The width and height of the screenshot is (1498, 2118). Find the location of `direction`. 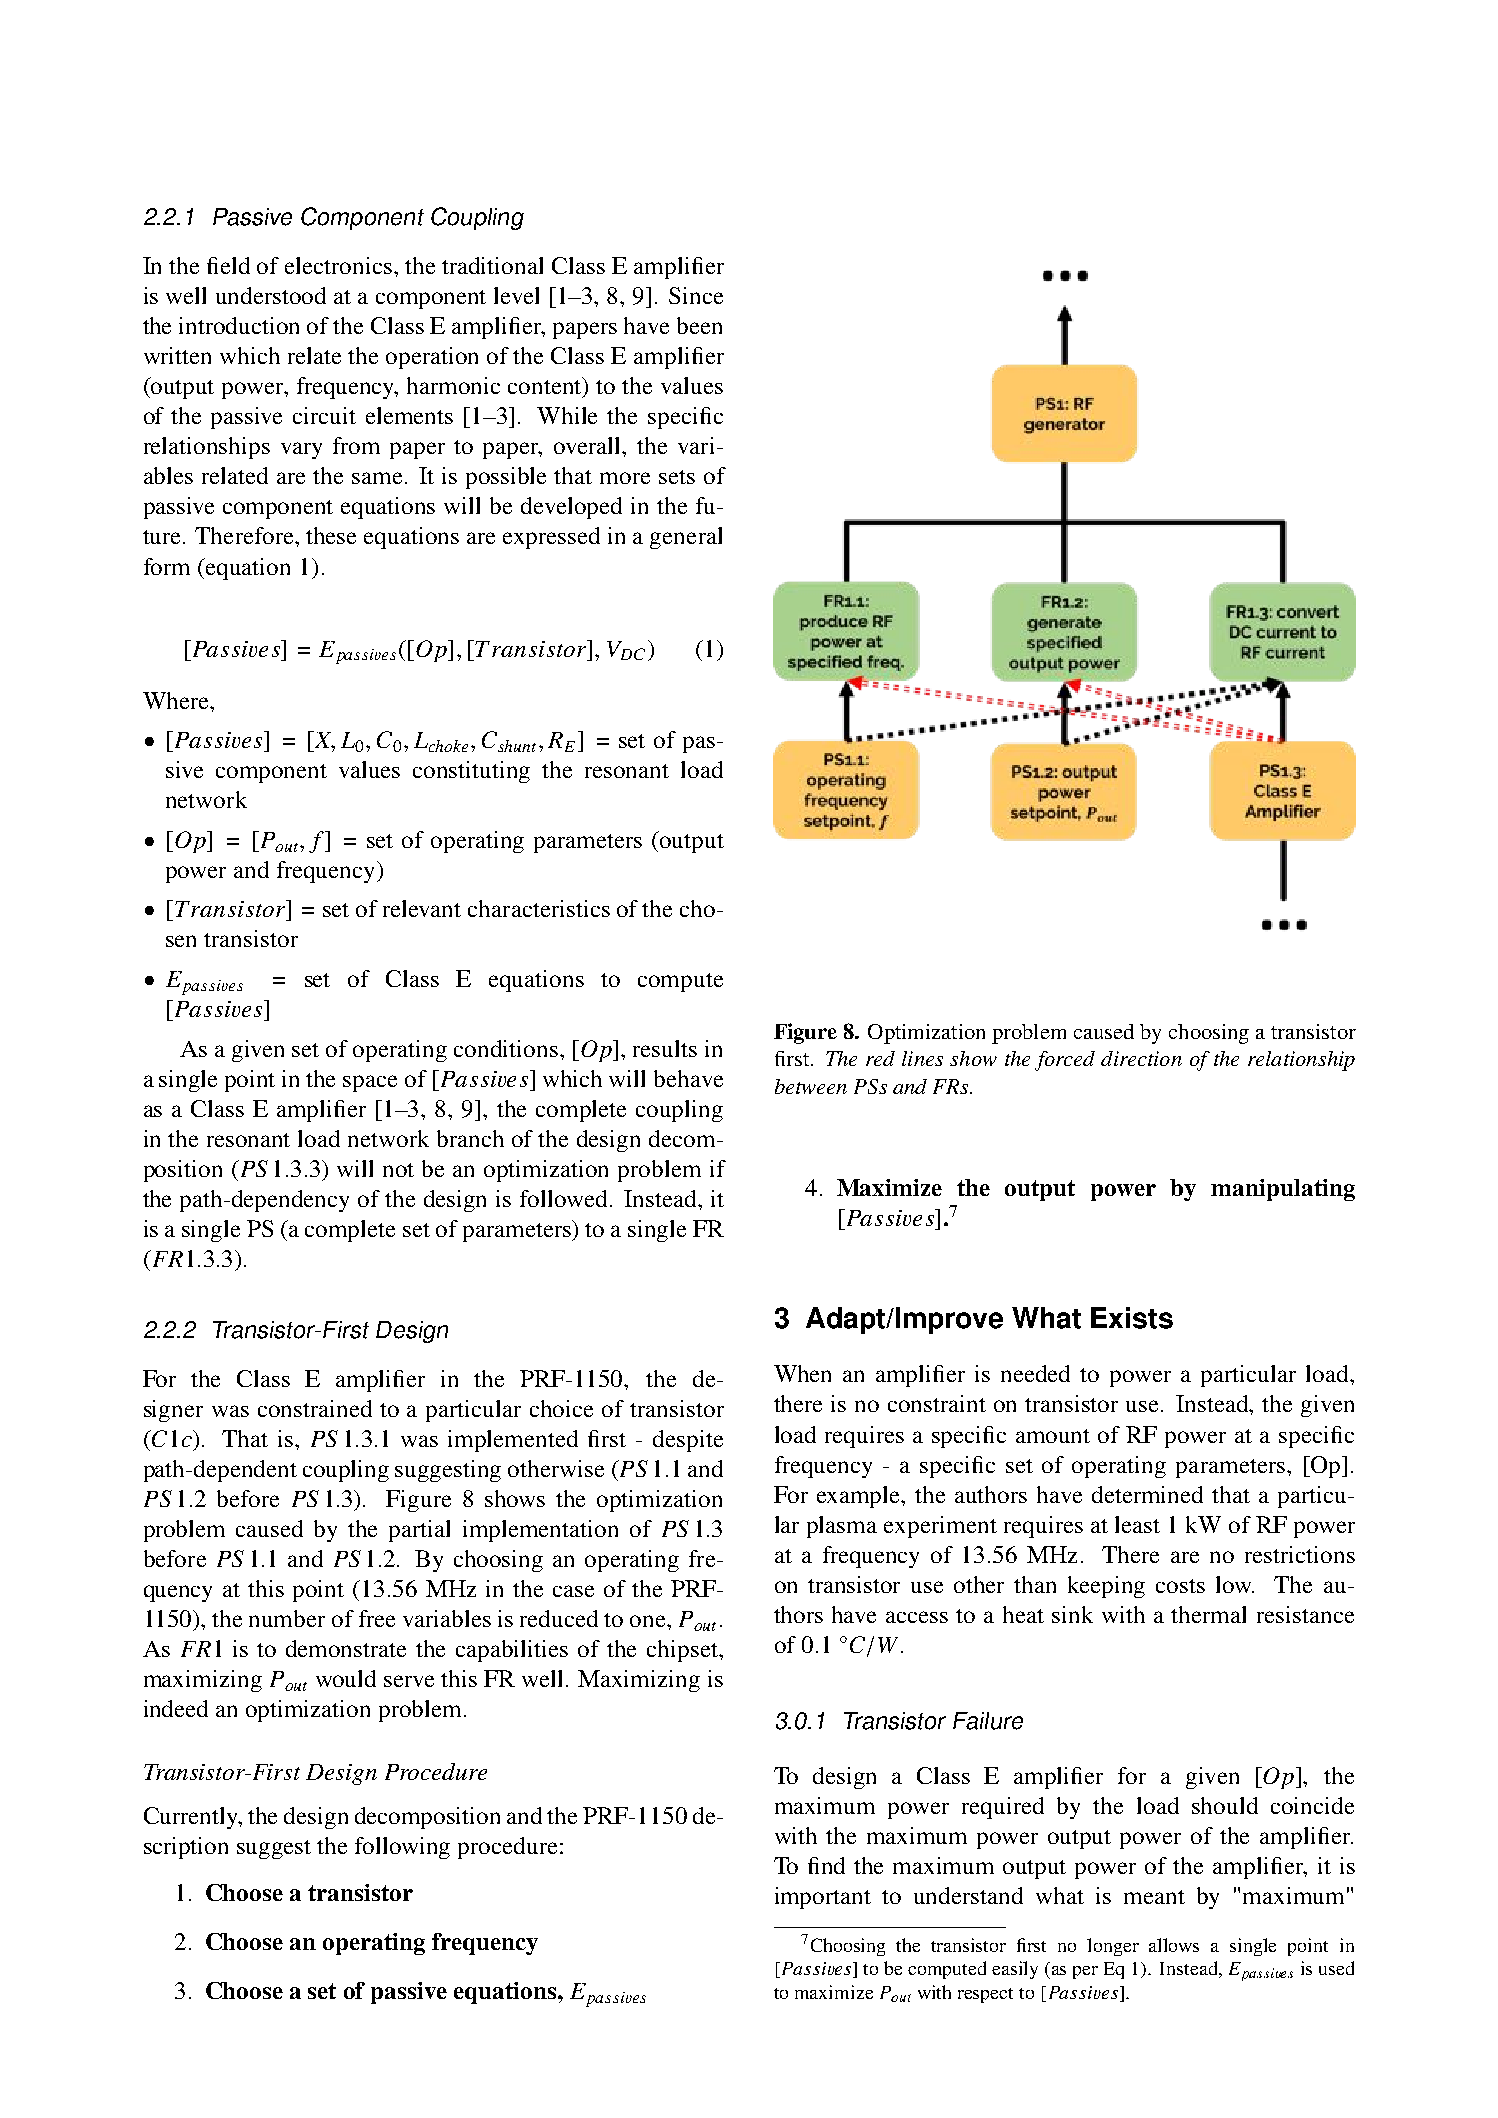

direction is located at coordinates (1141, 1058).
